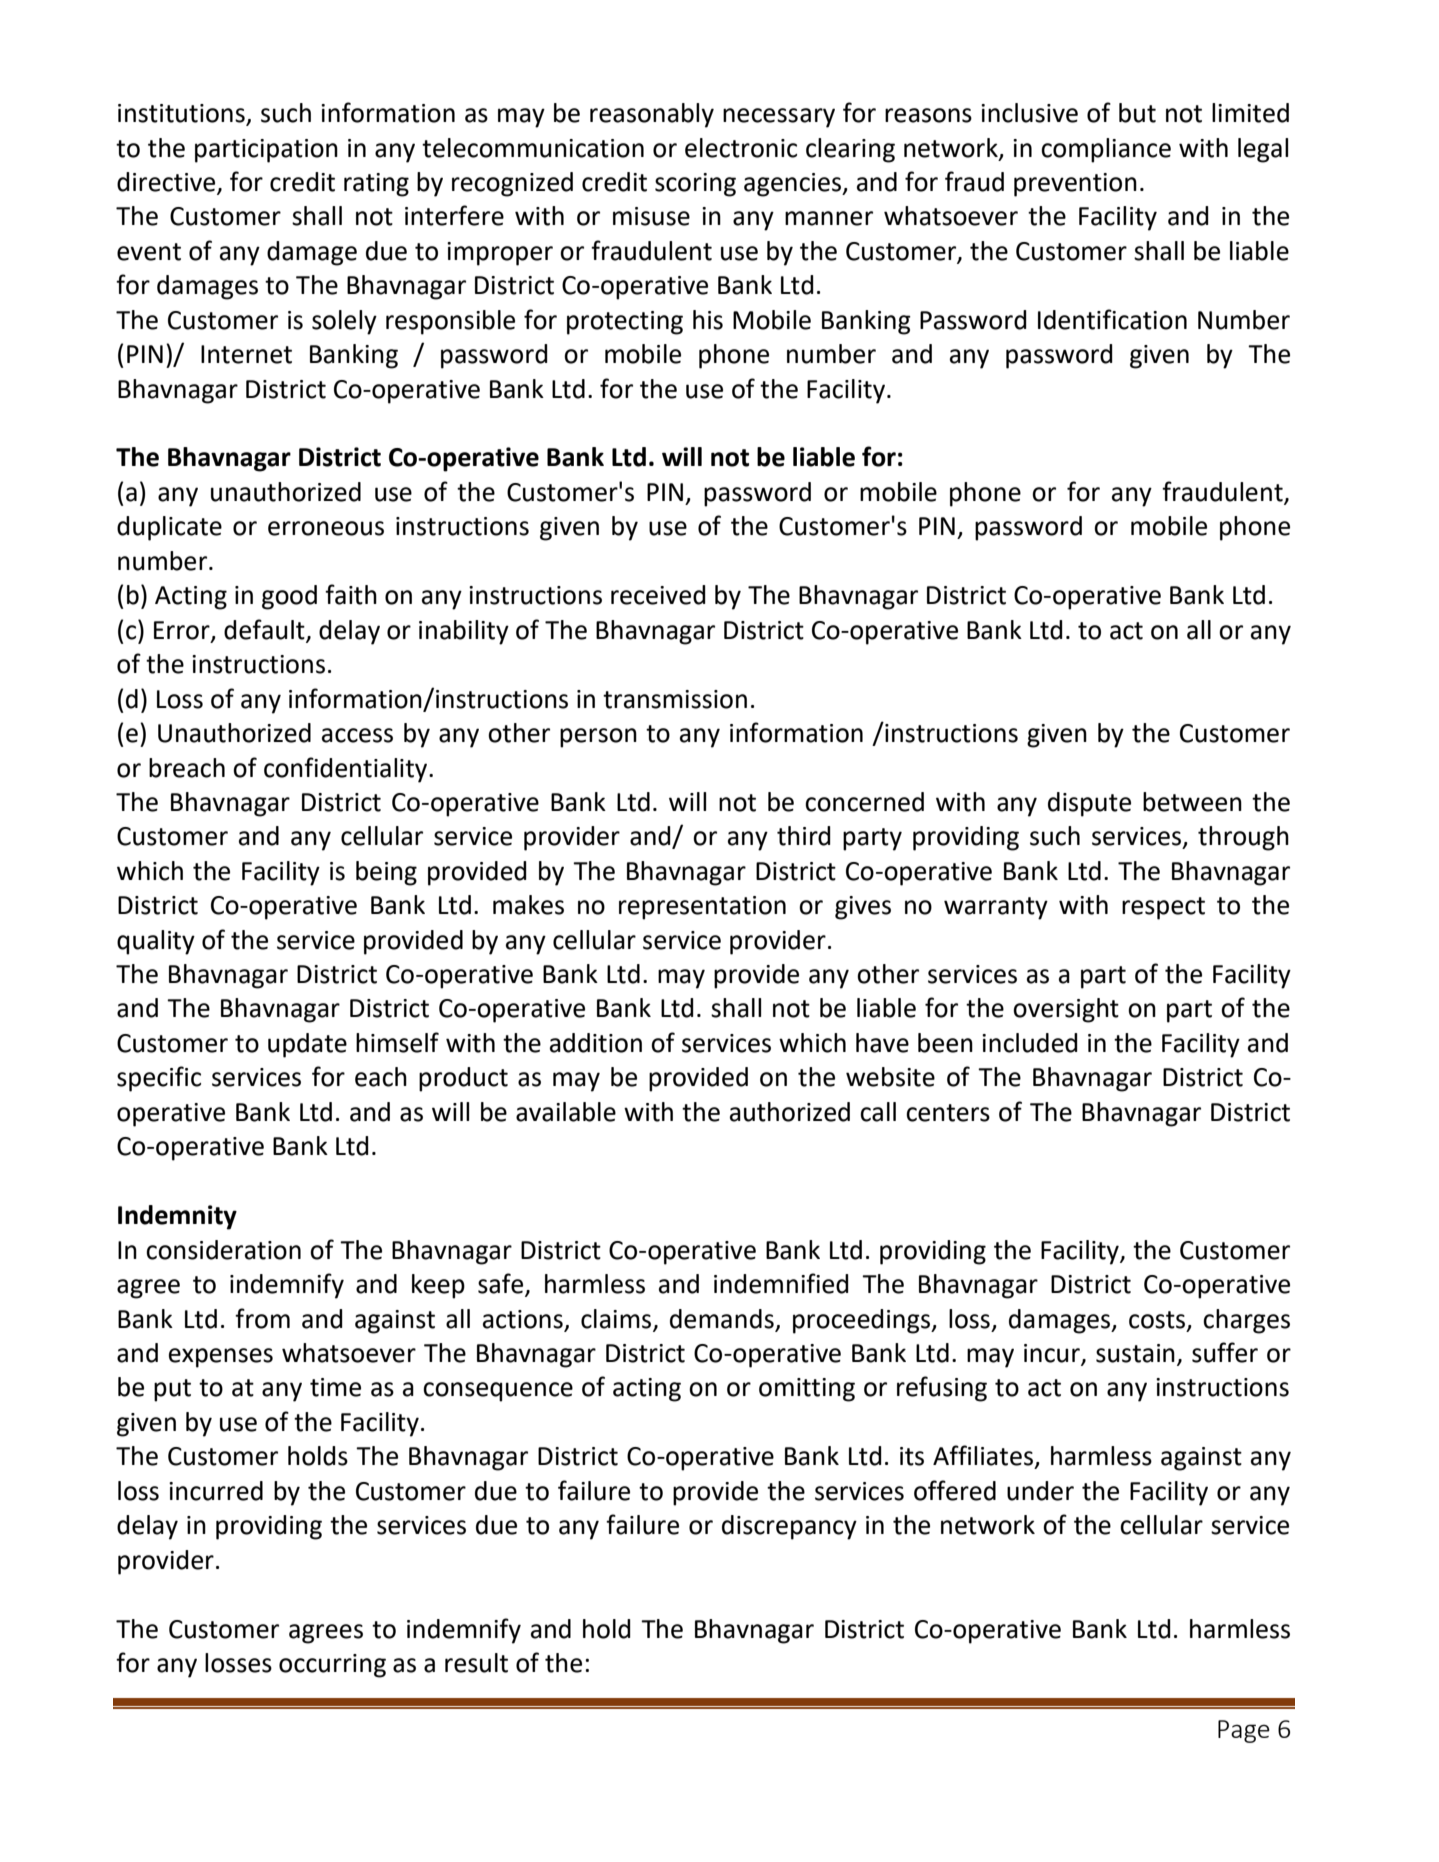  What do you see at coordinates (326, 528) in the document?
I see `erroneous` at bounding box center [326, 528].
